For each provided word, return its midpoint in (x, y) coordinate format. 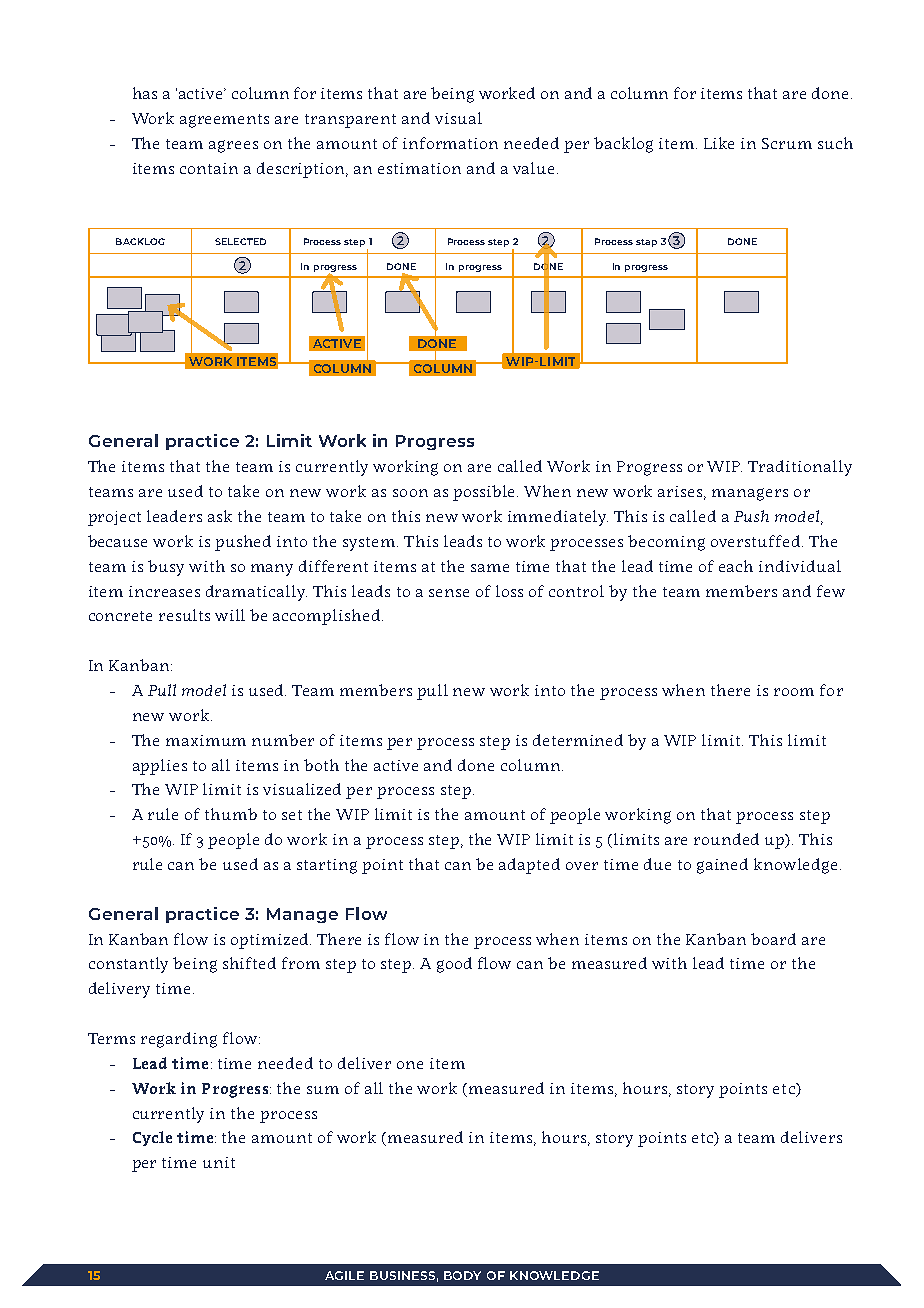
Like (719, 143)
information (450, 143)
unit (219, 1162)
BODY (462, 1275)
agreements (224, 121)
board (773, 939)
